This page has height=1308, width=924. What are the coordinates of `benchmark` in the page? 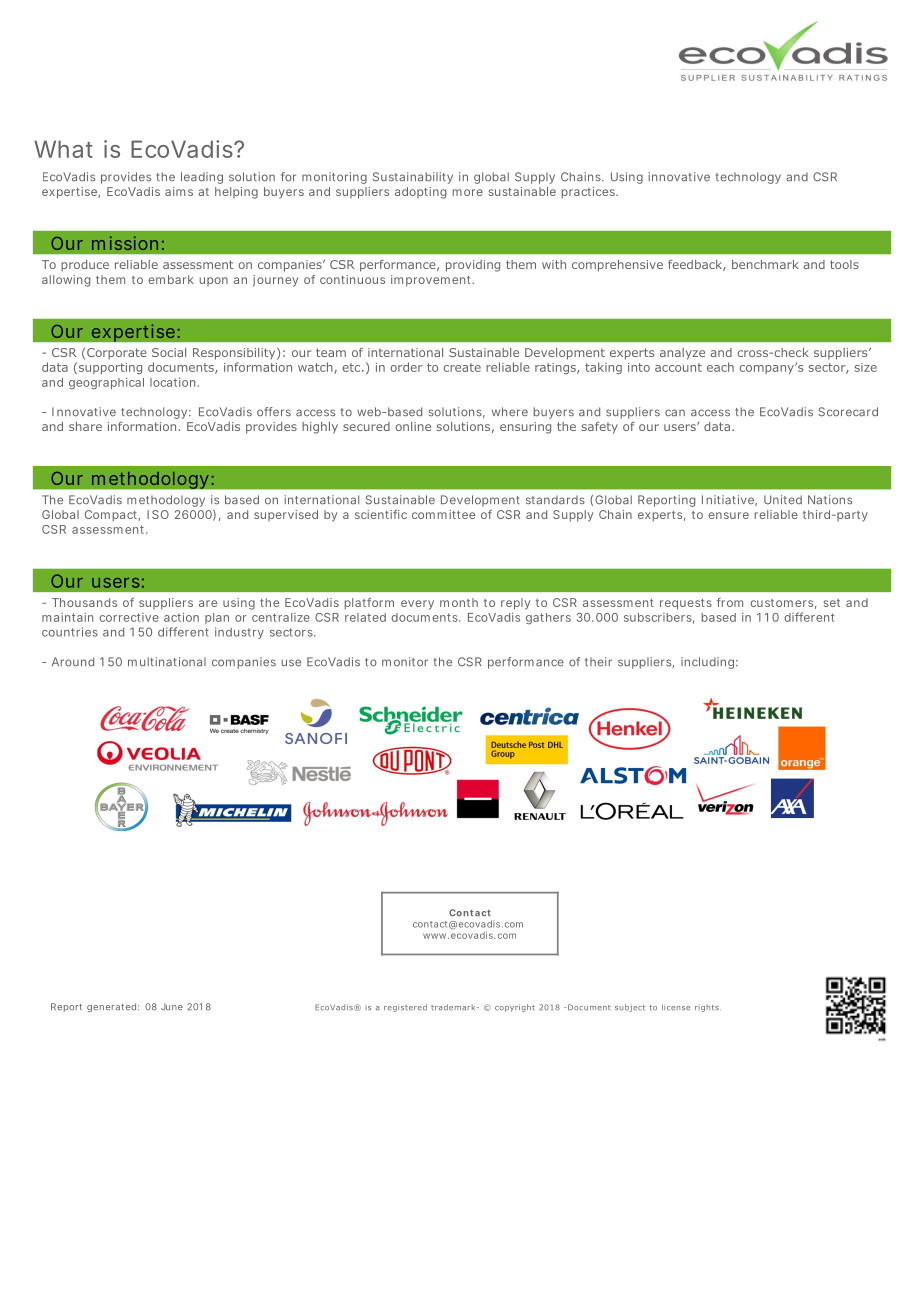 It's located at (765, 264).
